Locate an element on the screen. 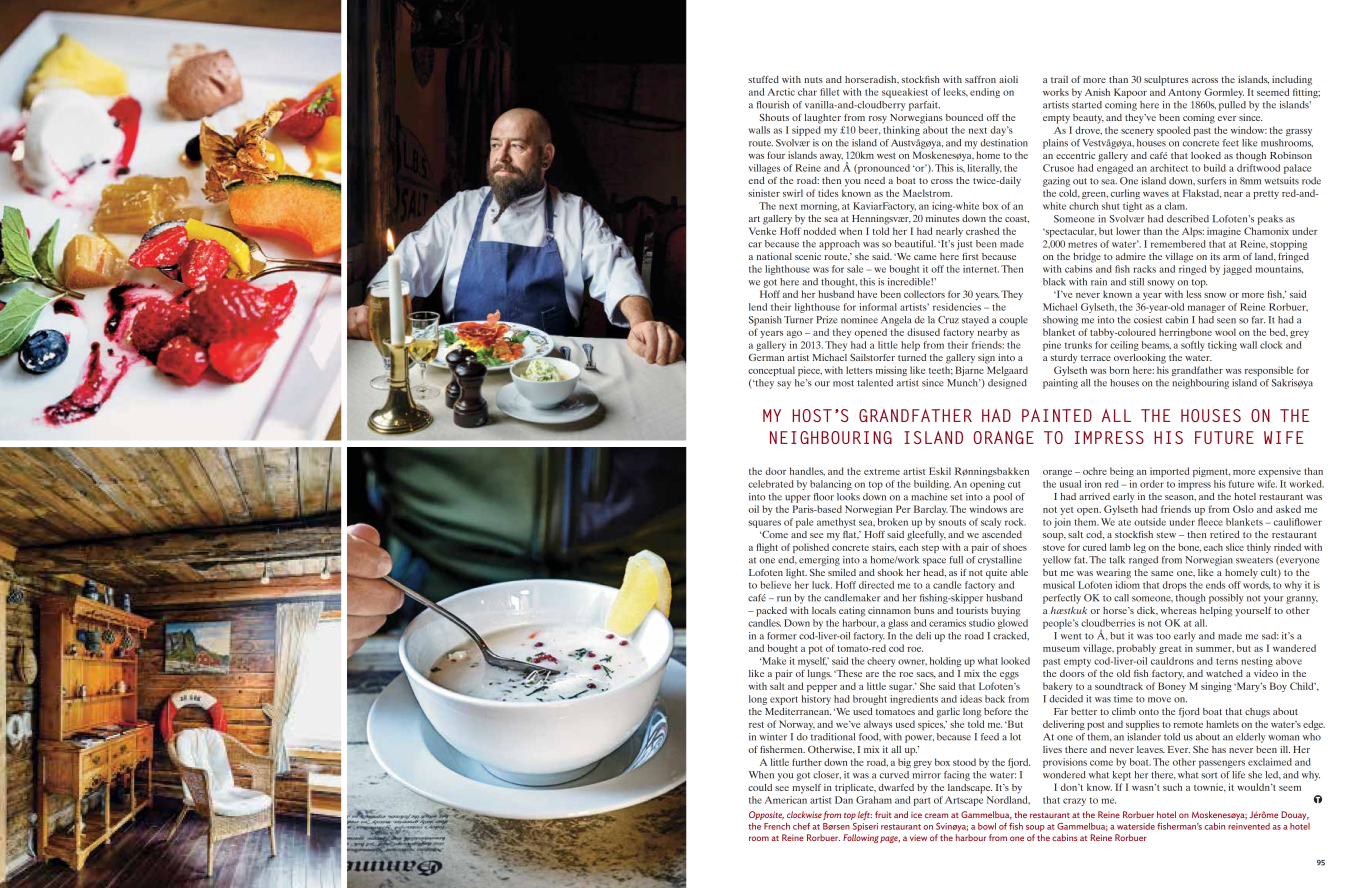  trail is located at coordinates (1059, 79).
